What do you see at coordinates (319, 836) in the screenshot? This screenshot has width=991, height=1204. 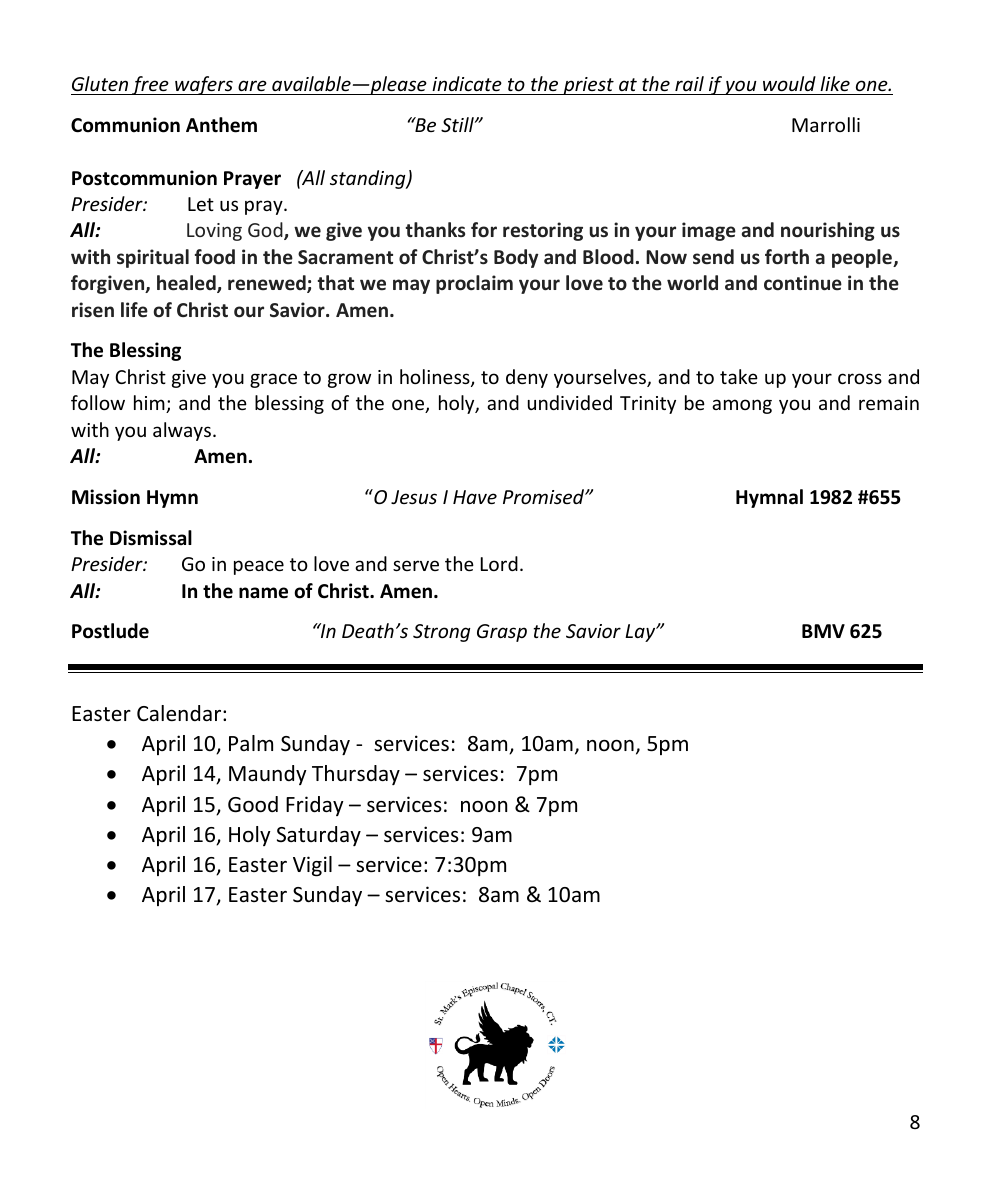 I see `Saturday` at bounding box center [319, 836].
